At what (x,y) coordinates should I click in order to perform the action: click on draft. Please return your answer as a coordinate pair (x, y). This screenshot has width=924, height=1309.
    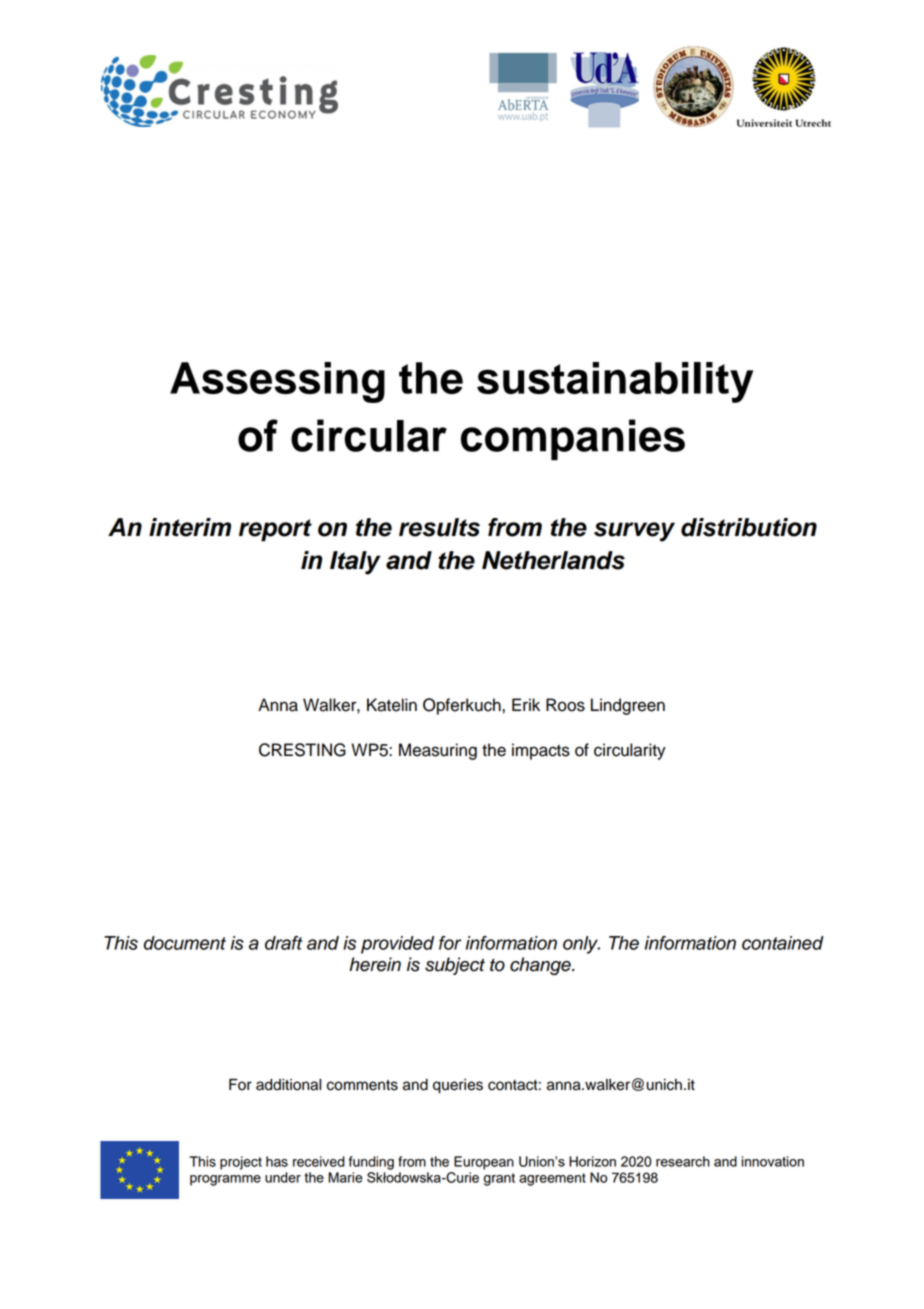
    Looking at the image, I should click on (284, 943).
